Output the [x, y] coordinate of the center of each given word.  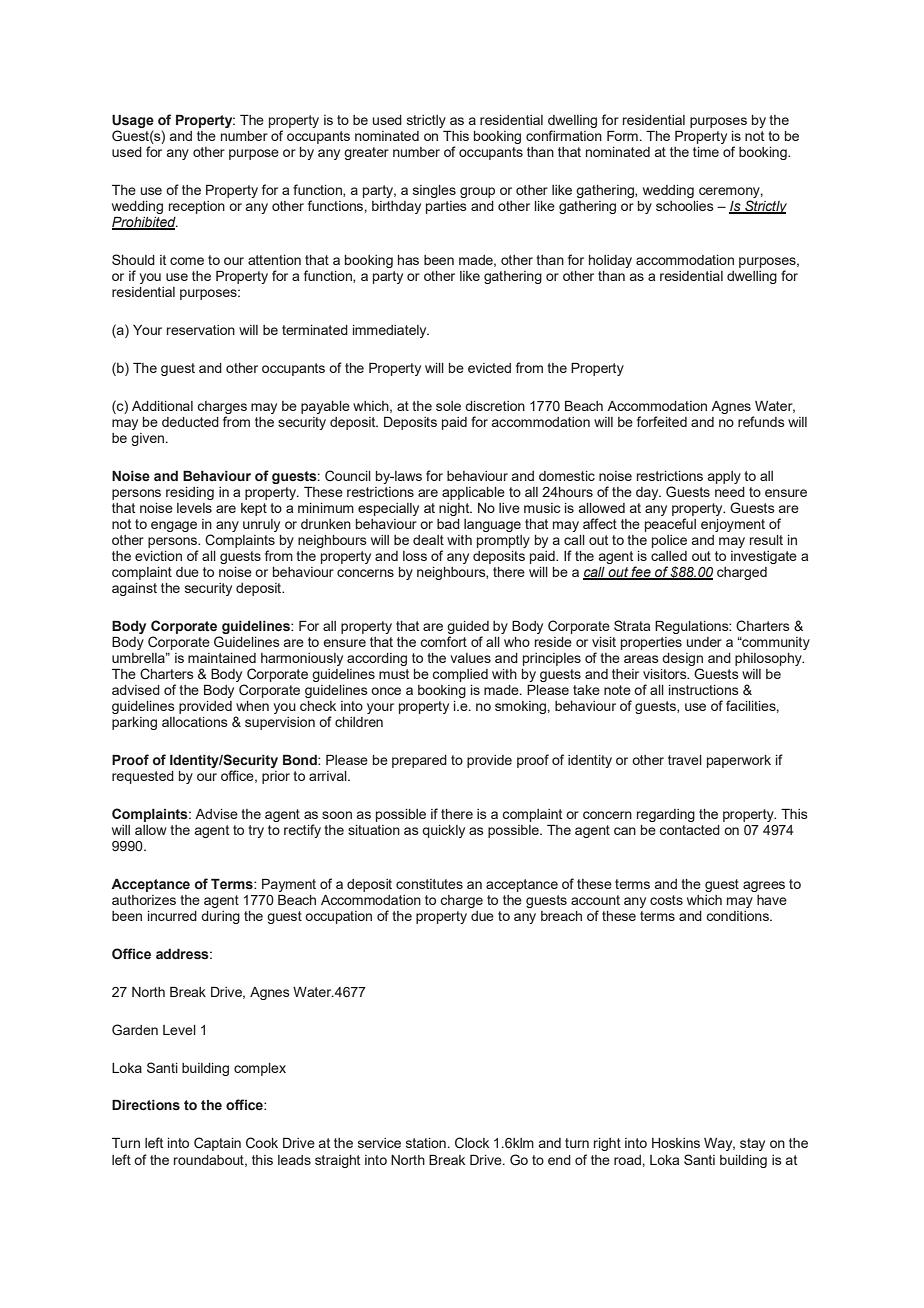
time [706, 152]
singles [434, 191]
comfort [444, 641]
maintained [222, 658]
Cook [262, 1143]
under [704, 642]
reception [197, 207]
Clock [472, 1143]
